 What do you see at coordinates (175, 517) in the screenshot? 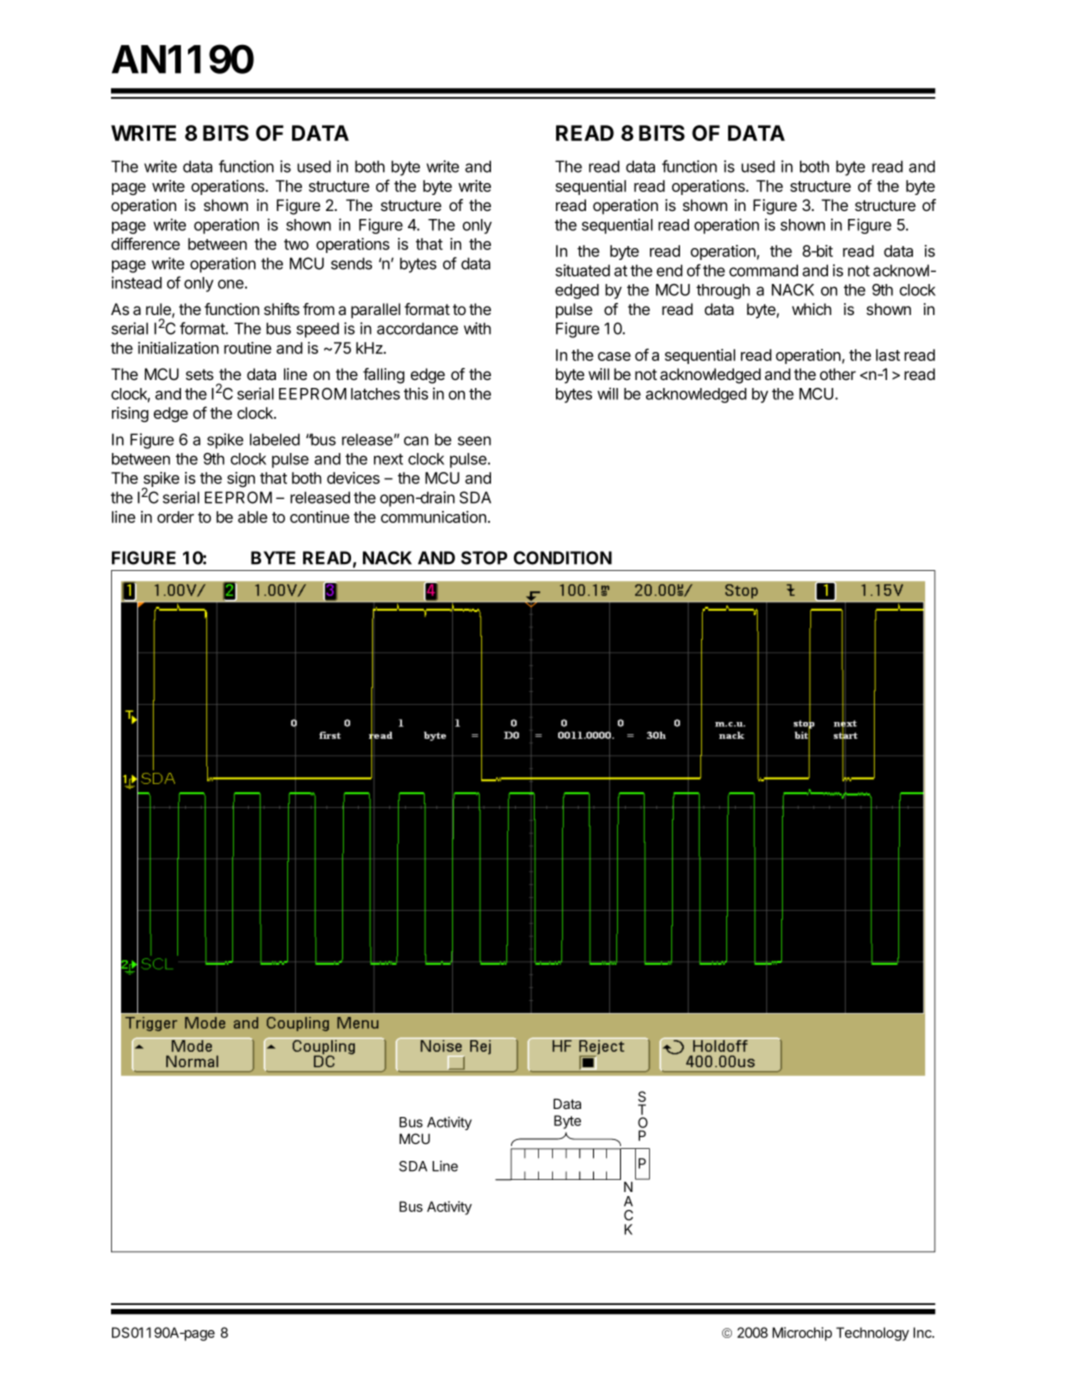
I see `order` at bounding box center [175, 517].
